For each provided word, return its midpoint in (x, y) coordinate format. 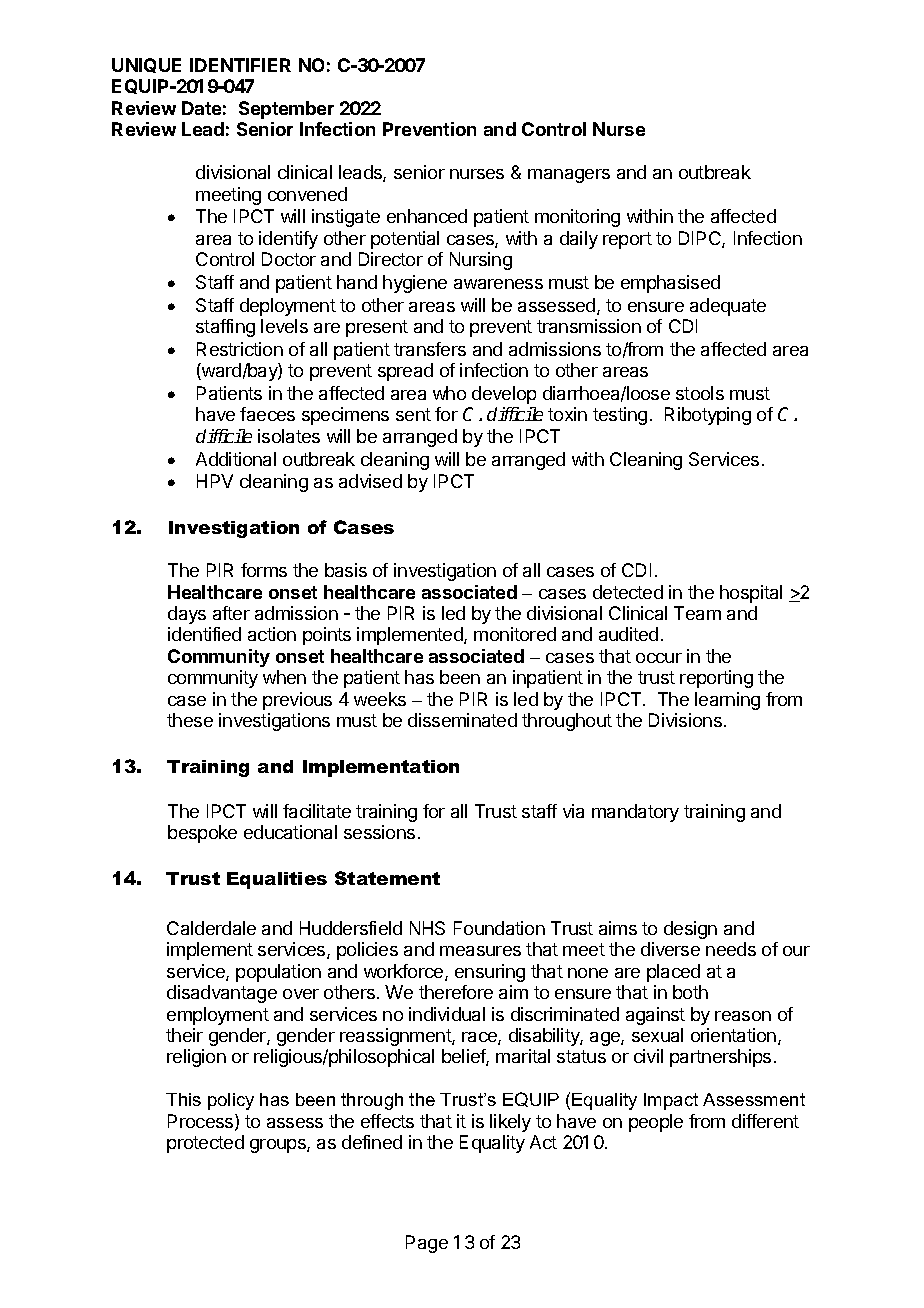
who (449, 393)
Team (697, 613)
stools (700, 393)
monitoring (577, 218)
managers (569, 176)
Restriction (240, 349)
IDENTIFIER (240, 65)
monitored (515, 634)
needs (731, 949)
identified (204, 634)
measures (480, 951)
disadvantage (222, 994)
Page (427, 1244)
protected (205, 1144)
